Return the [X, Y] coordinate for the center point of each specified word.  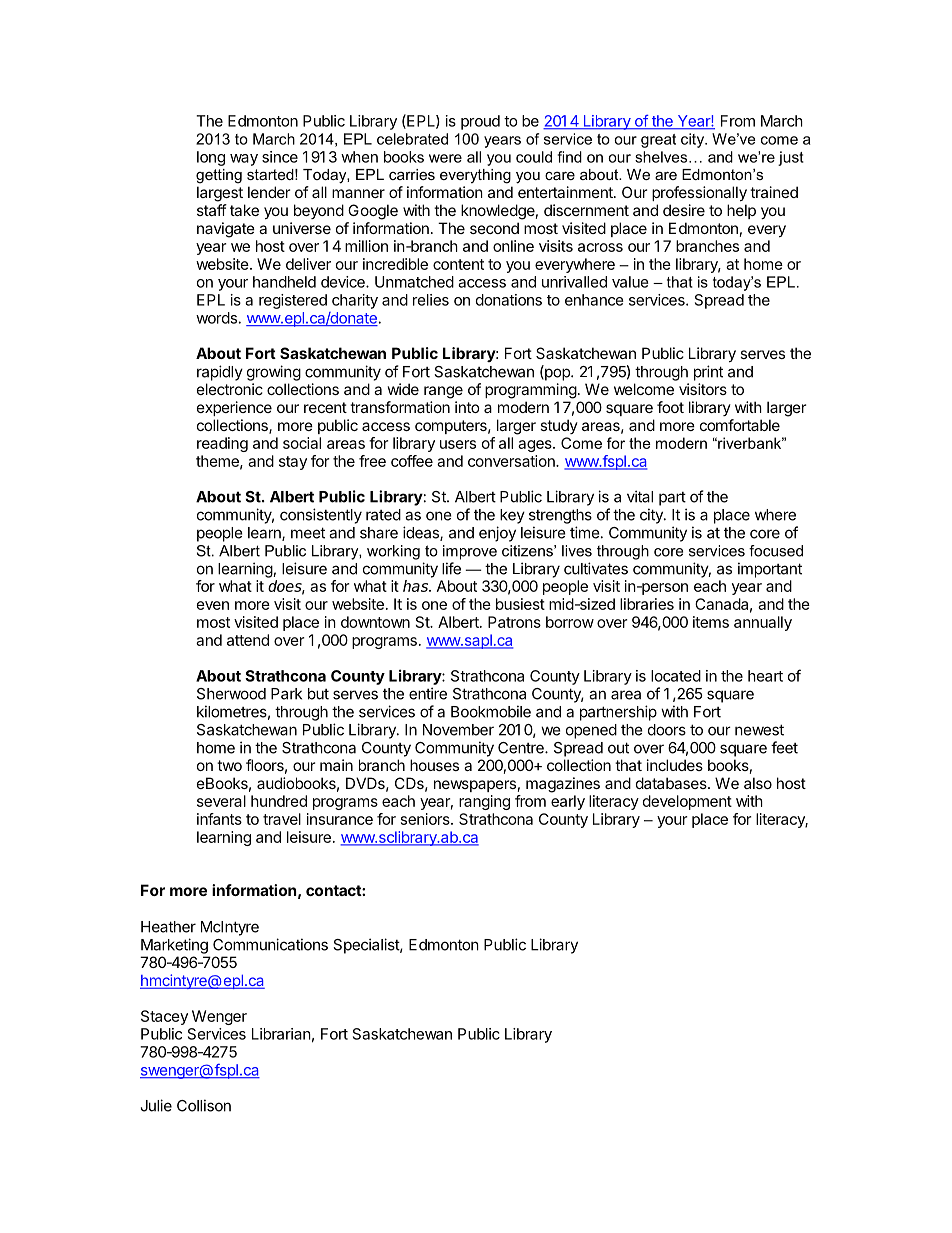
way [244, 160]
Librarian [281, 1034]
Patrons [514, 622]
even [213, 605]
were [445, 158]
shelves [662, 157]
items [711, 622]
